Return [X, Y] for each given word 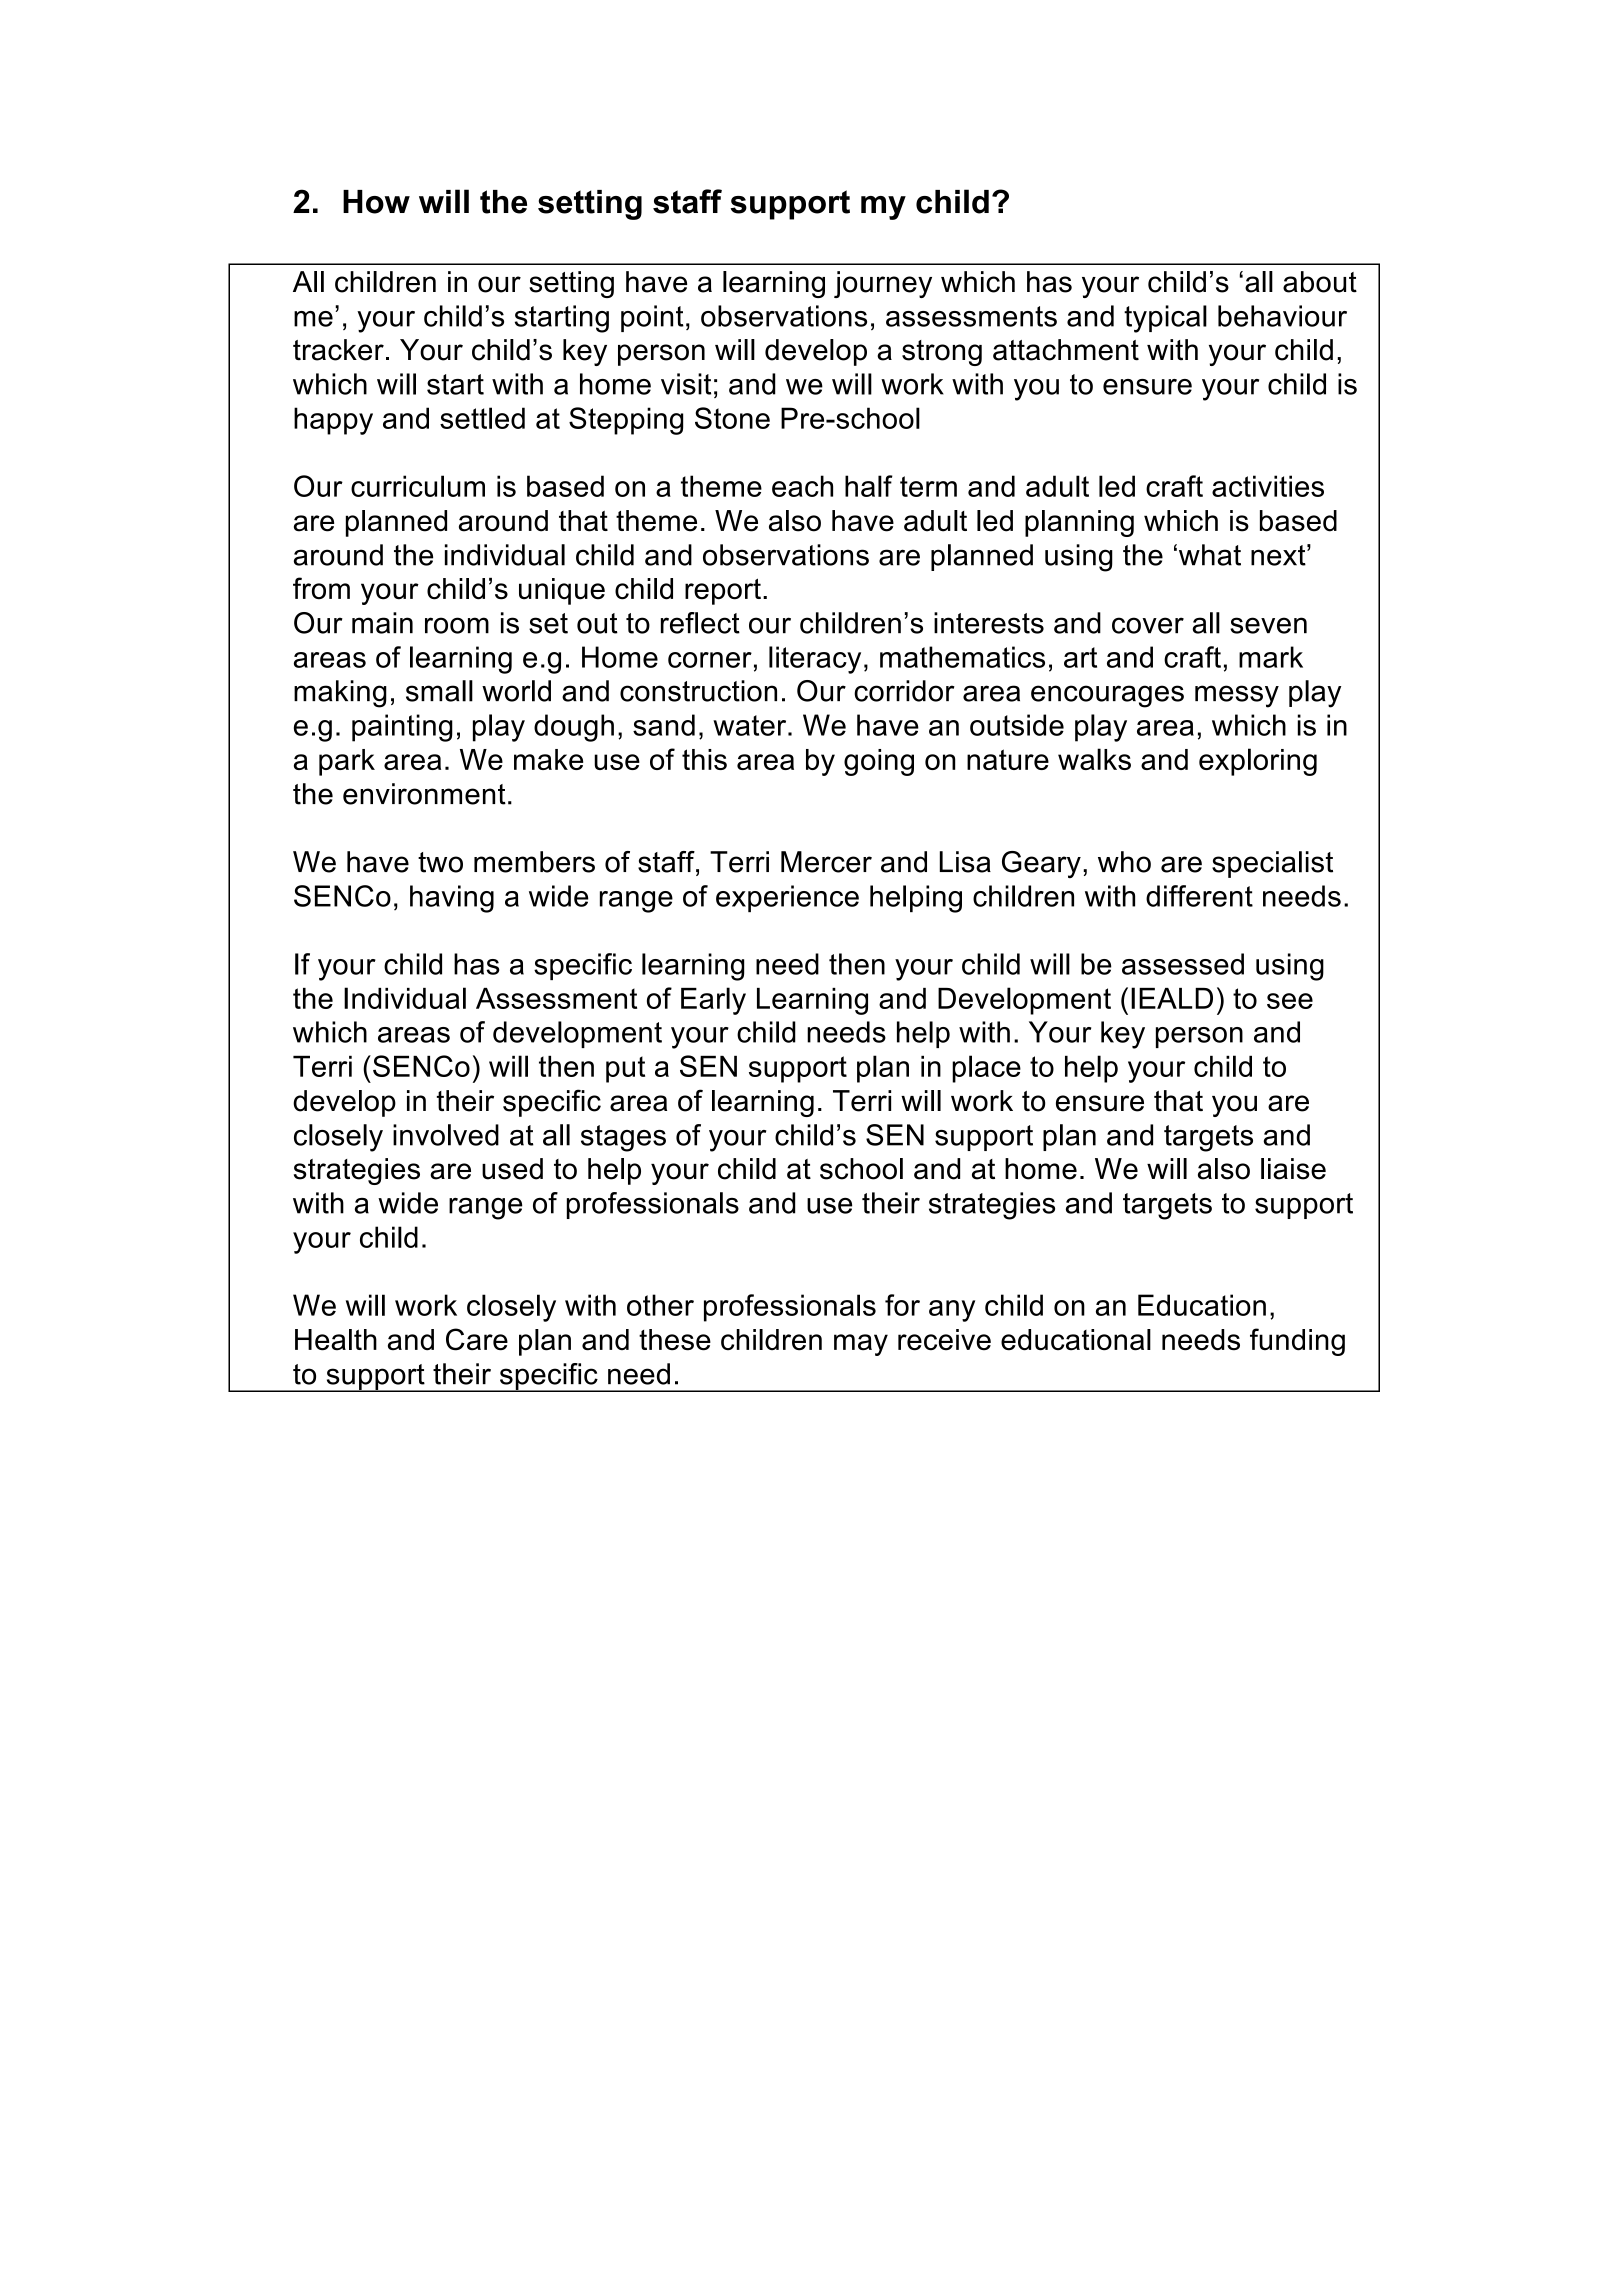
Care [477, 1339]
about [1320, 282]
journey [883, 284]
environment [424, 794]
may [861, 1345]
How [376, 202]
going [879, 762]
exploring [1258, 762]
